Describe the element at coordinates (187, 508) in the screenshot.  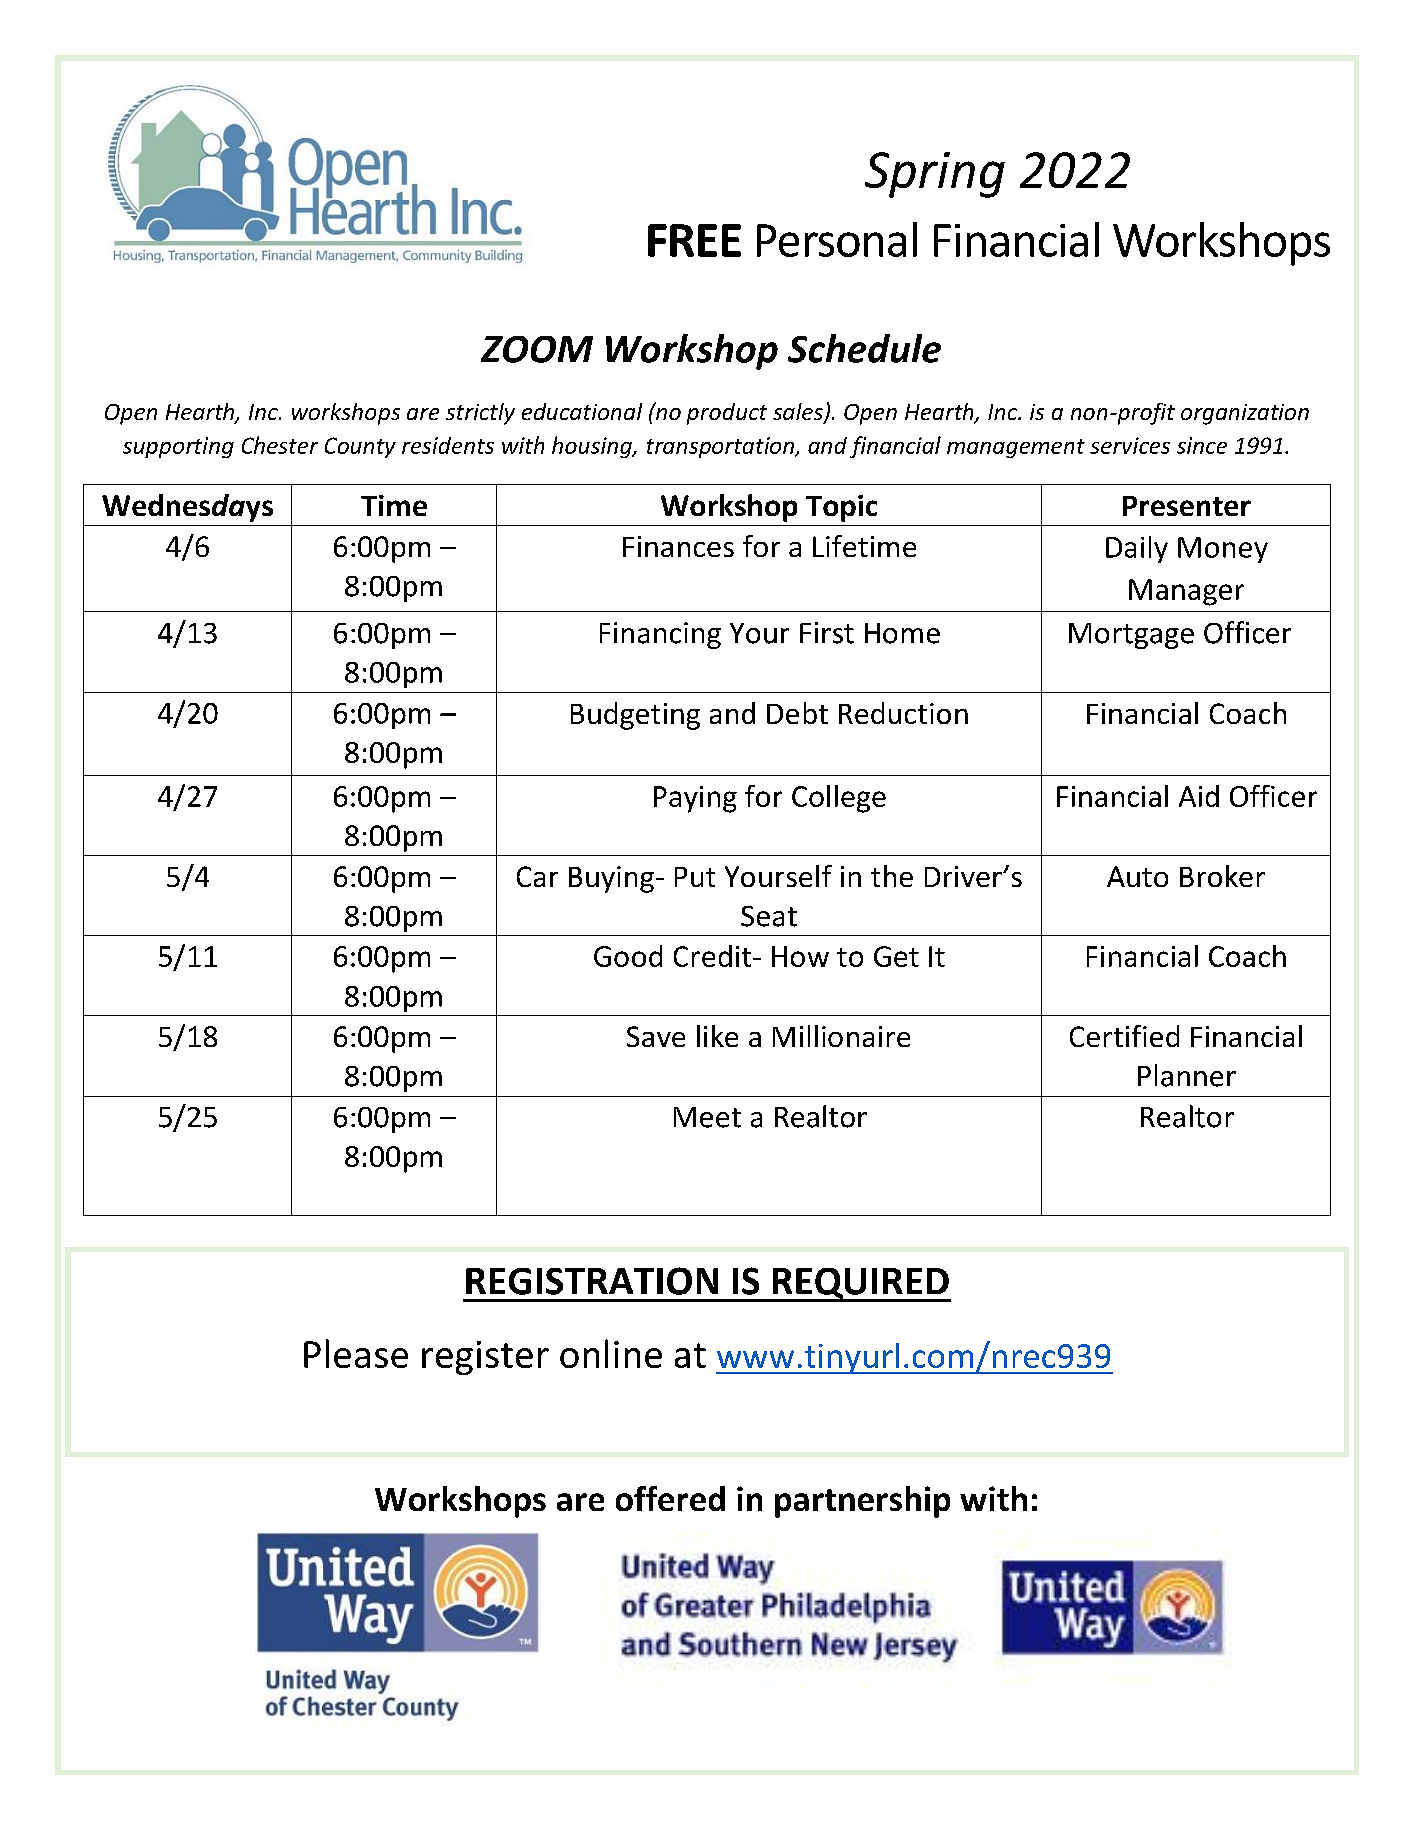
I see `Wednesdays` at that location.
